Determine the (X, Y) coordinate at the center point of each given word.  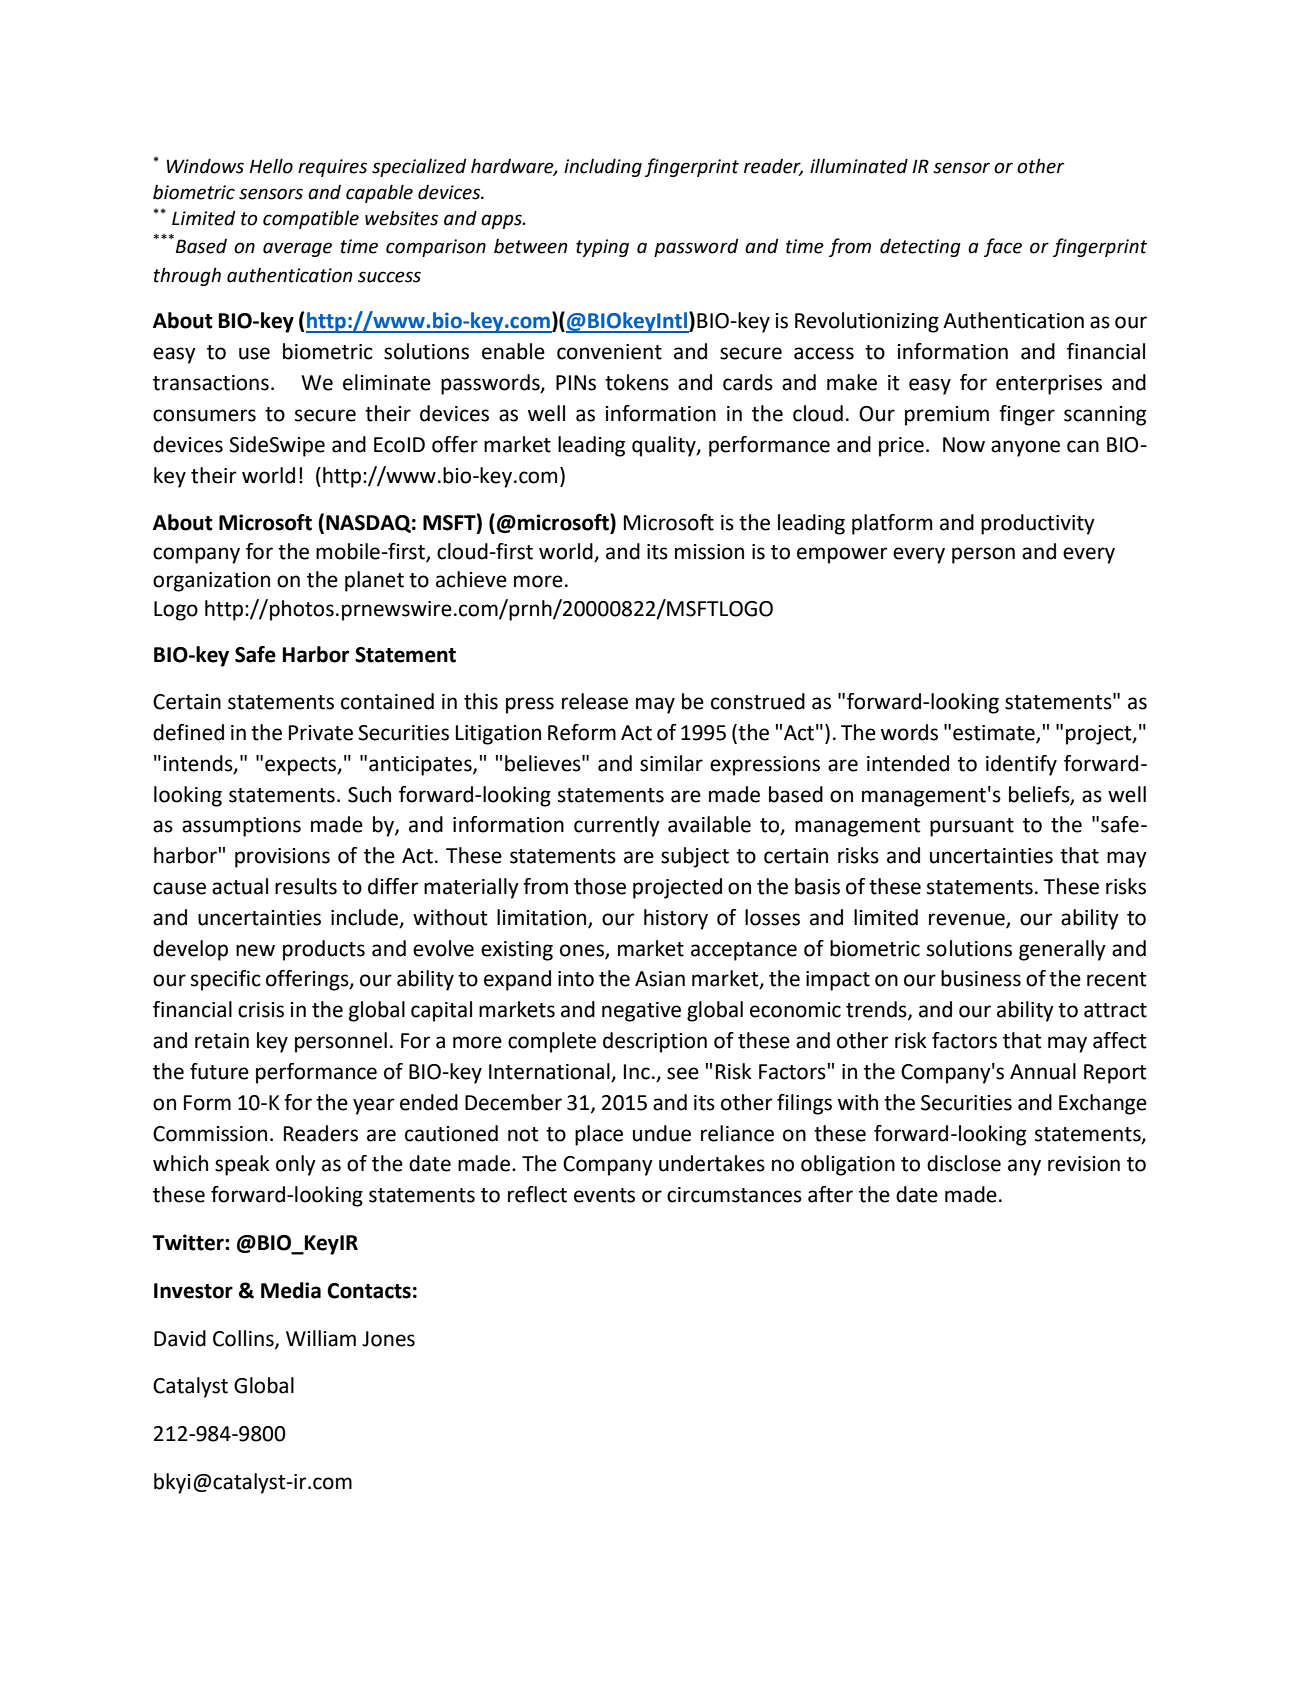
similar (671, 763)
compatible (311, 219)
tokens (637, 382)
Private (321, 733)
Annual (1043, 1071)
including (603, 167)
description (655, 1042)
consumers (204, 415)
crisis (261, 1010)
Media (291, 1290)
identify (1021, 765)
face (1003, 247)
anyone (1025, 448)
